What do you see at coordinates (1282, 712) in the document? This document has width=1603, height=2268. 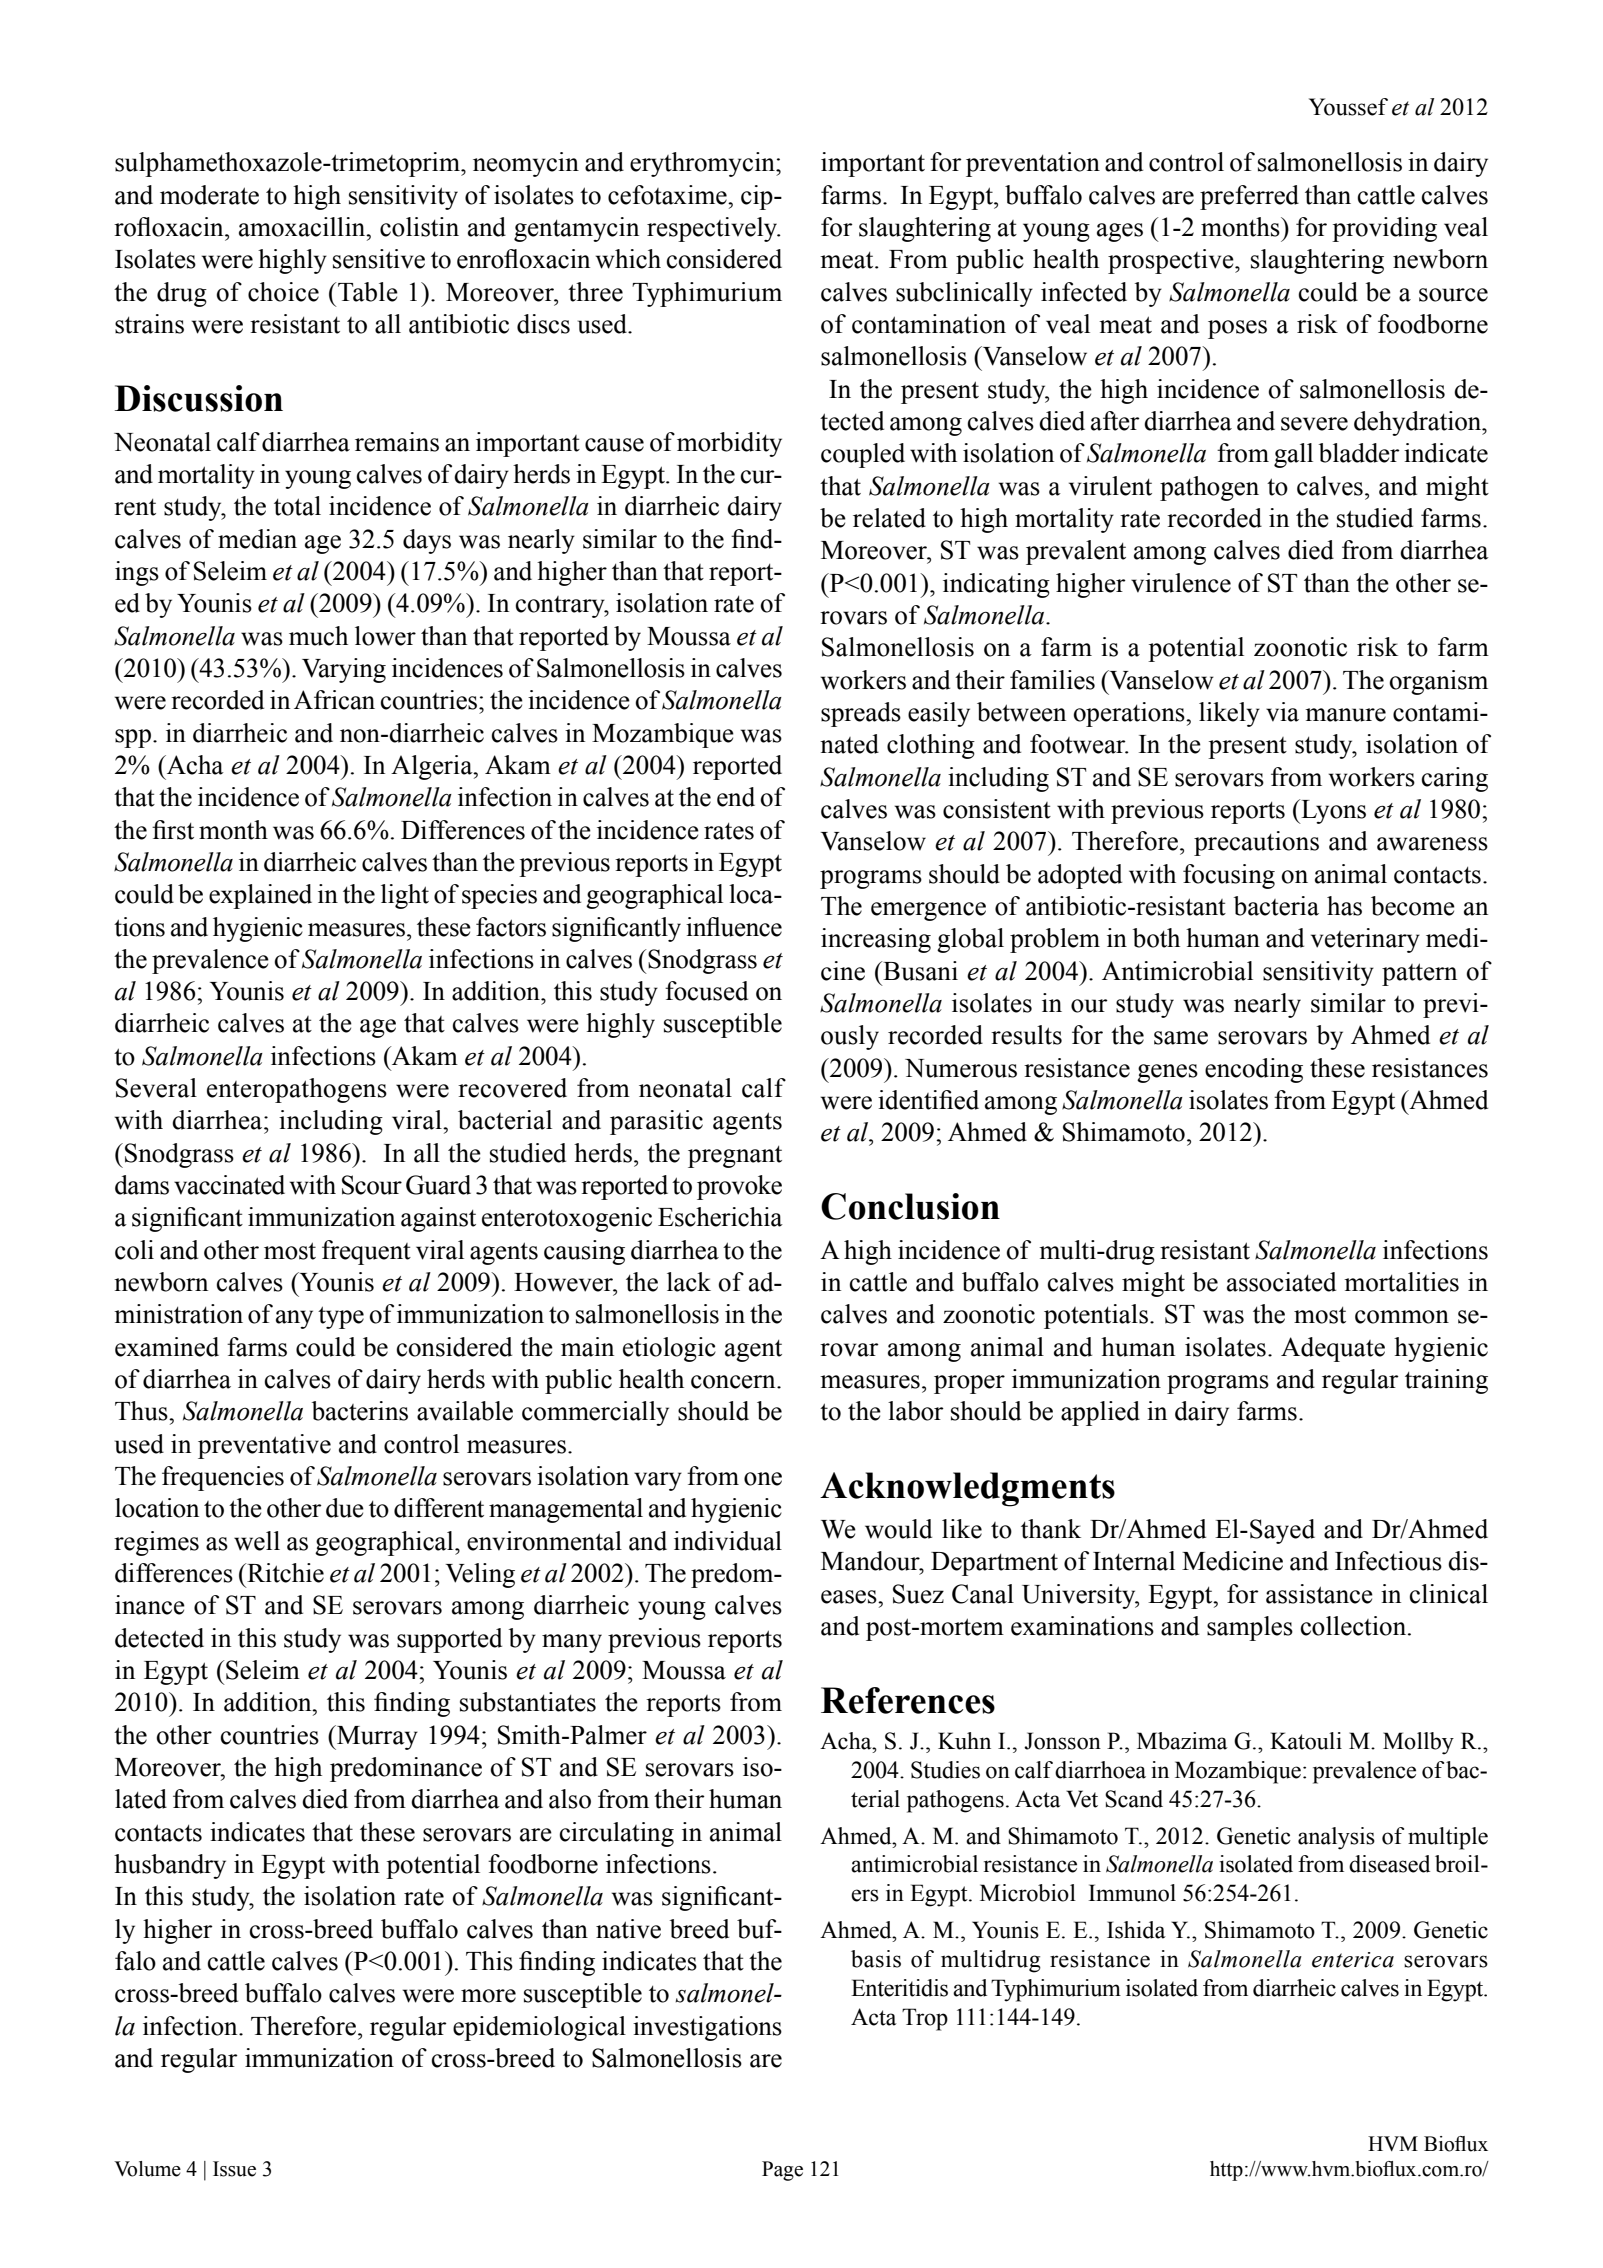 I see `via` at bounding box center [1282, 712].
